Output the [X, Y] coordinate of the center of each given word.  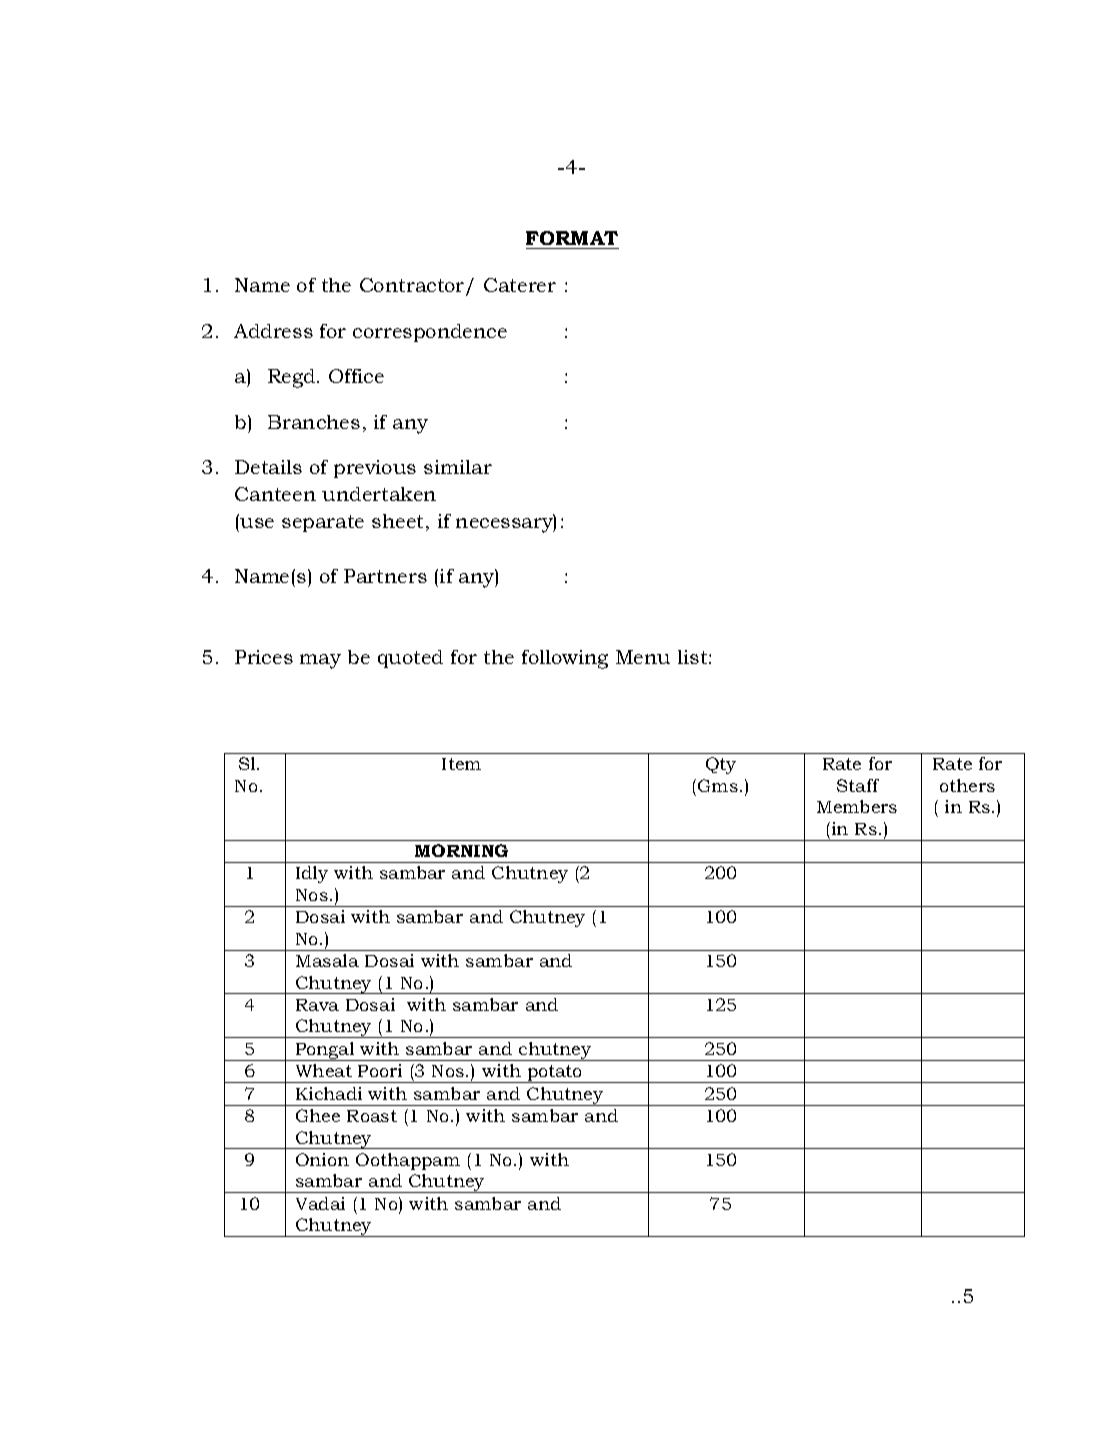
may [320, 661]
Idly [312, 874]
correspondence [430, 333]
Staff [858, 785]
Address [273, 331]
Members [857, 806]
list [694, 657]
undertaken [379, 494]
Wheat [324, 1070]
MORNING [461, 850]
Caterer [520, 285]
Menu [643, 657]
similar [458, 467]
